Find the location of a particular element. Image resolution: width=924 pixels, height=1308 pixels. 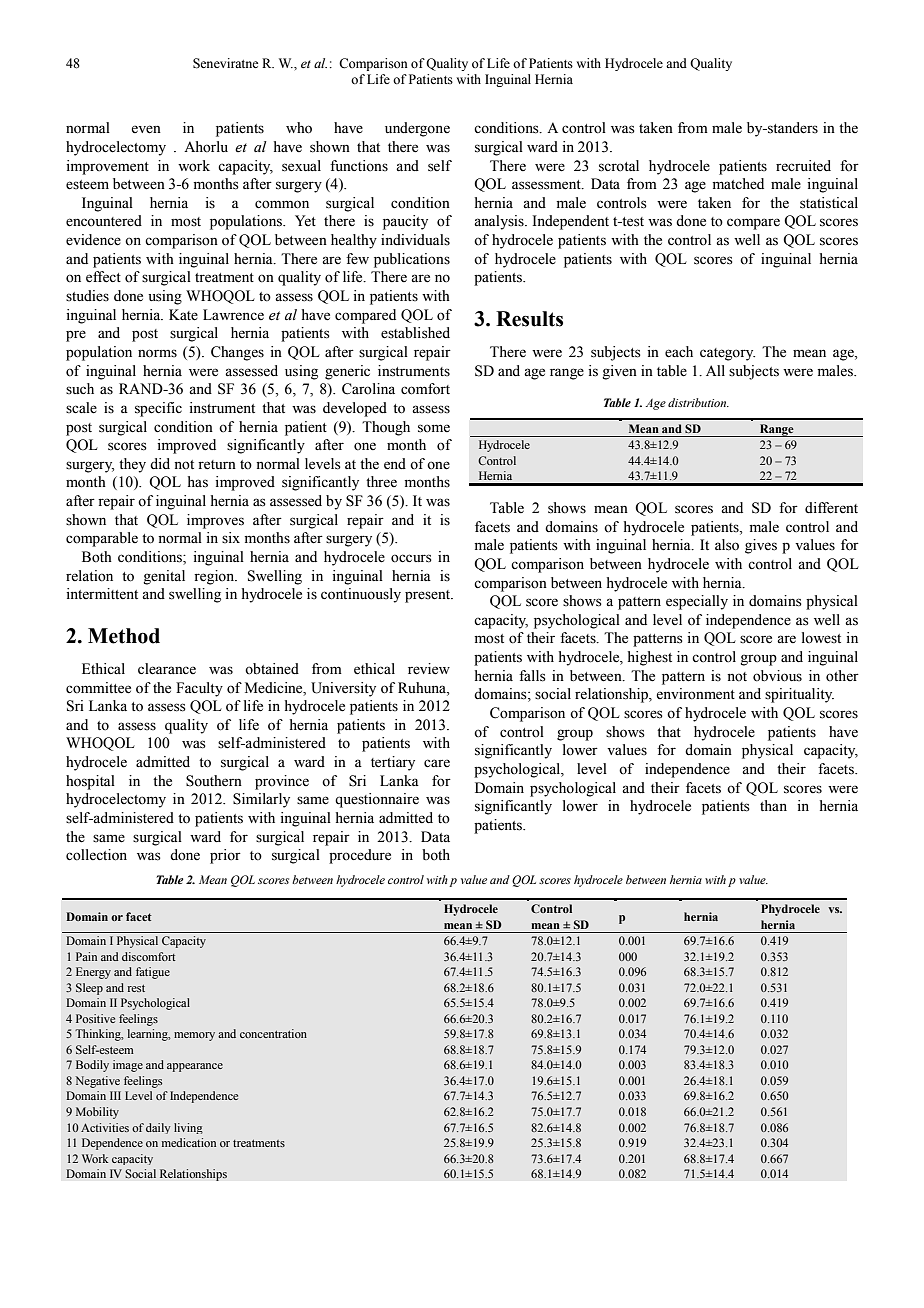

even is located at coordinates (146, 129).
